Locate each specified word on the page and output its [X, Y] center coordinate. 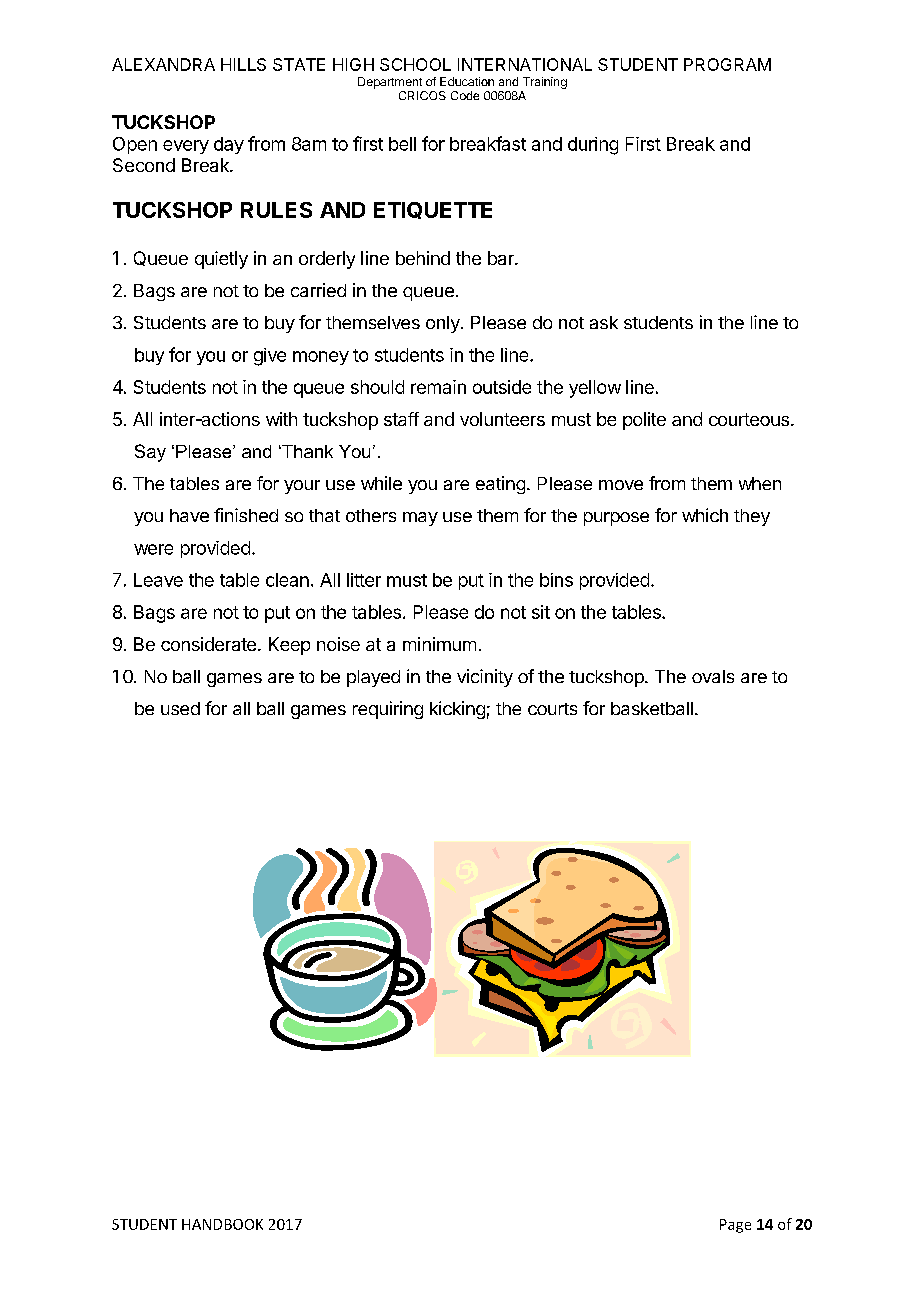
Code [465, 95]
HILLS [243, 64]
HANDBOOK [222, 1224]
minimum [439, 644]
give [270, 357]
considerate [208, 644]
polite [644, 421]
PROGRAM [727, 64]
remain [438, 387]
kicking [457, 710]
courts [552, 709]
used [180, 708]
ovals [713, 676]
